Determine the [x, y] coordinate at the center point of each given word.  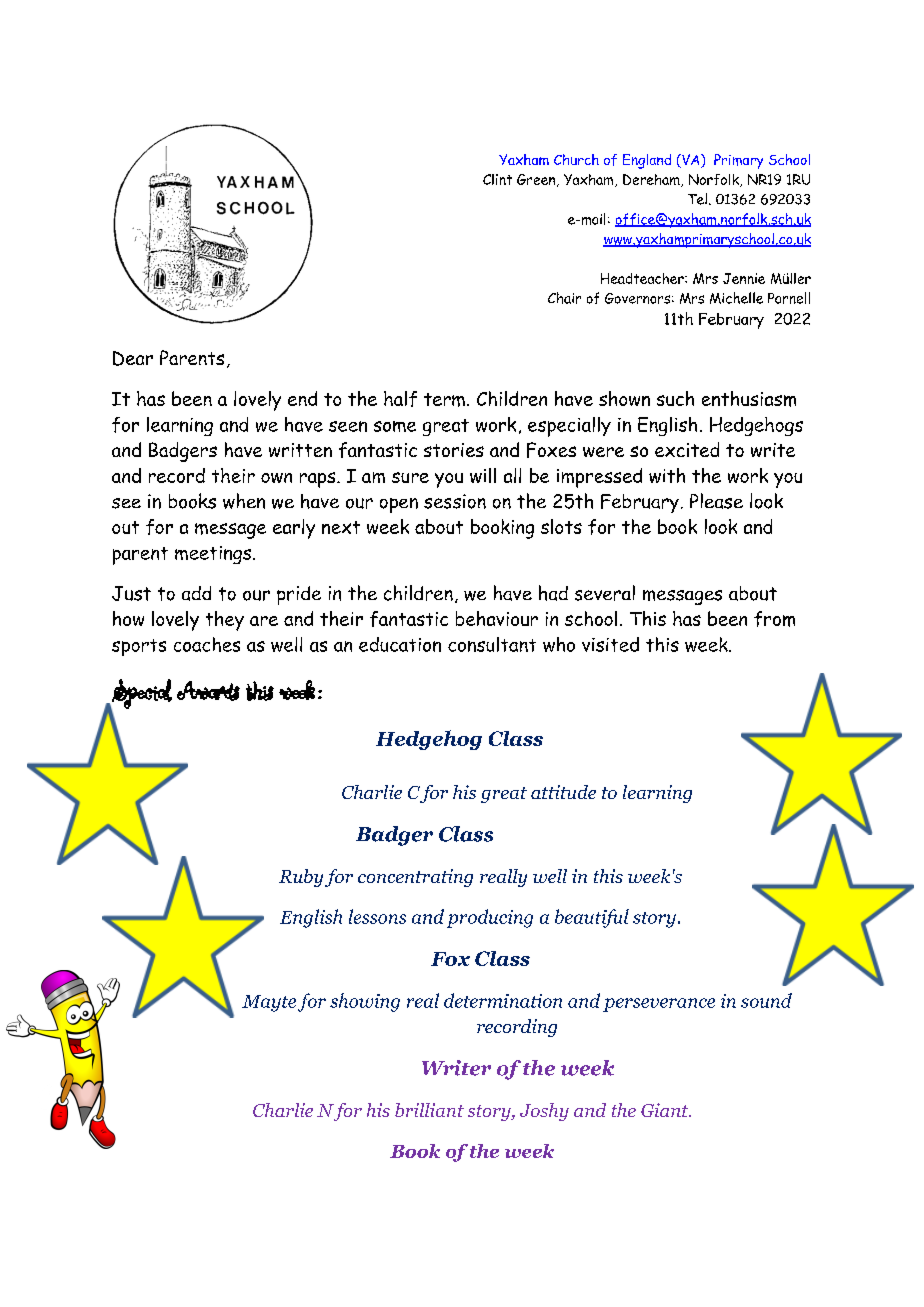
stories [454, 450]
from [774, 619]
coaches [207, 644]
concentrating [415, 878]
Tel [697, 199]
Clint [497, 179]
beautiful [592, 918]
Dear [133, 358]
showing [365, 1002]
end [302, 398]
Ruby [301, 878]
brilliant [429, 1110]
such [675, 398]
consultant [492, 644]
